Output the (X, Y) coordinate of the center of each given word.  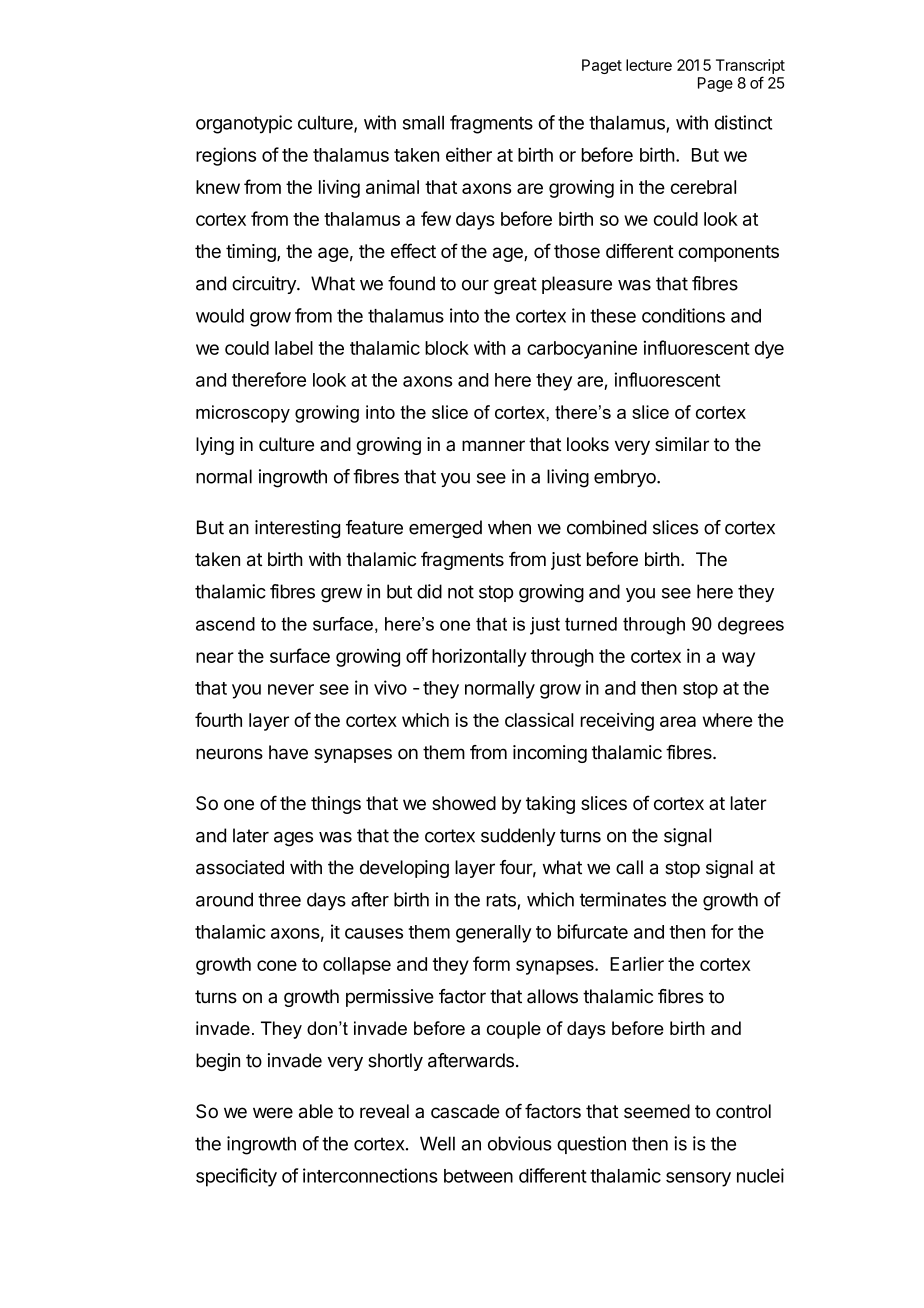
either (469, 154)
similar (682, 444)
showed (464, 803)
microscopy (243, 414)
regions (226, 156)
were (273, 1113)
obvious (520, 1143)
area (678, 721)
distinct (743, 122)
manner (493, 446)
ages (293, 839)
